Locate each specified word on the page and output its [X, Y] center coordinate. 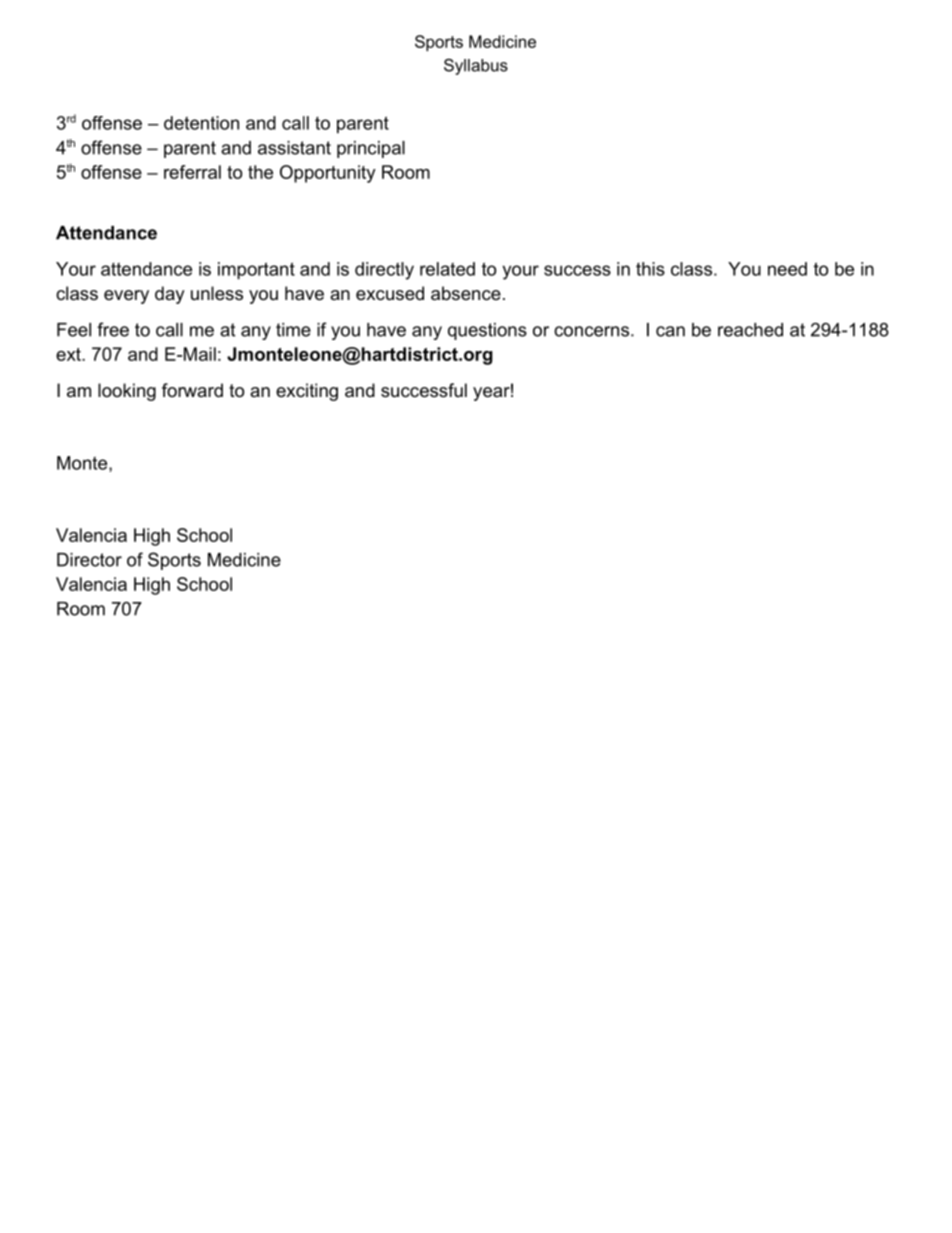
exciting [307, 392]
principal [371, 149]
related [447, 269]
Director [89, 560]
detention [201, 123]
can [670, 331]
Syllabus [476, 67]
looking [127, 392]
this [650, 269]
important [256, 271]
